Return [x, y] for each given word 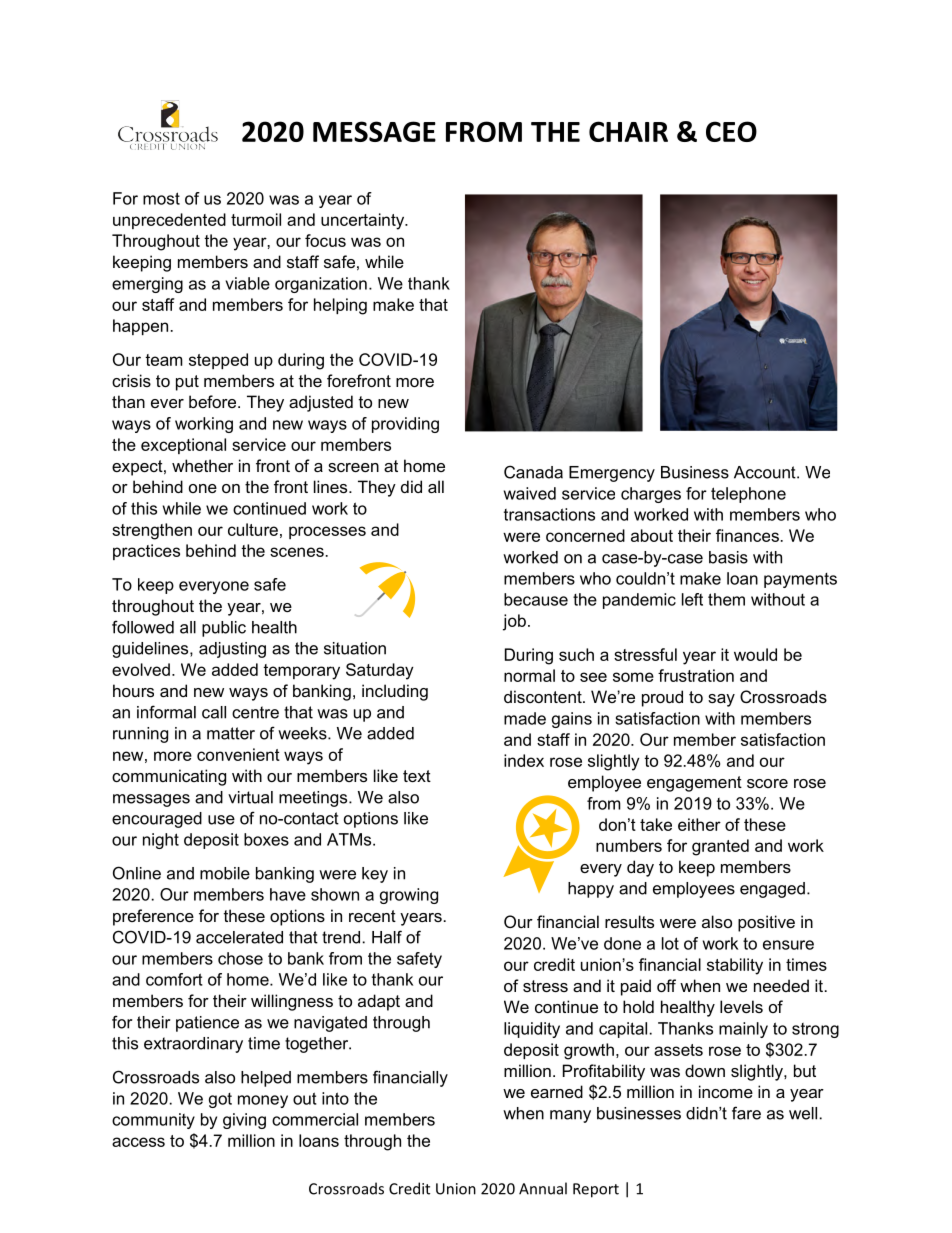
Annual [543, 1188]
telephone [748, 495]
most [161, 198]
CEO [731, 131]
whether [202, 465]
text [417, 776]
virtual [250, 797]
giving [244, 1121]
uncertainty [364, 221]
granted [720, 847]
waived [530, 493]
